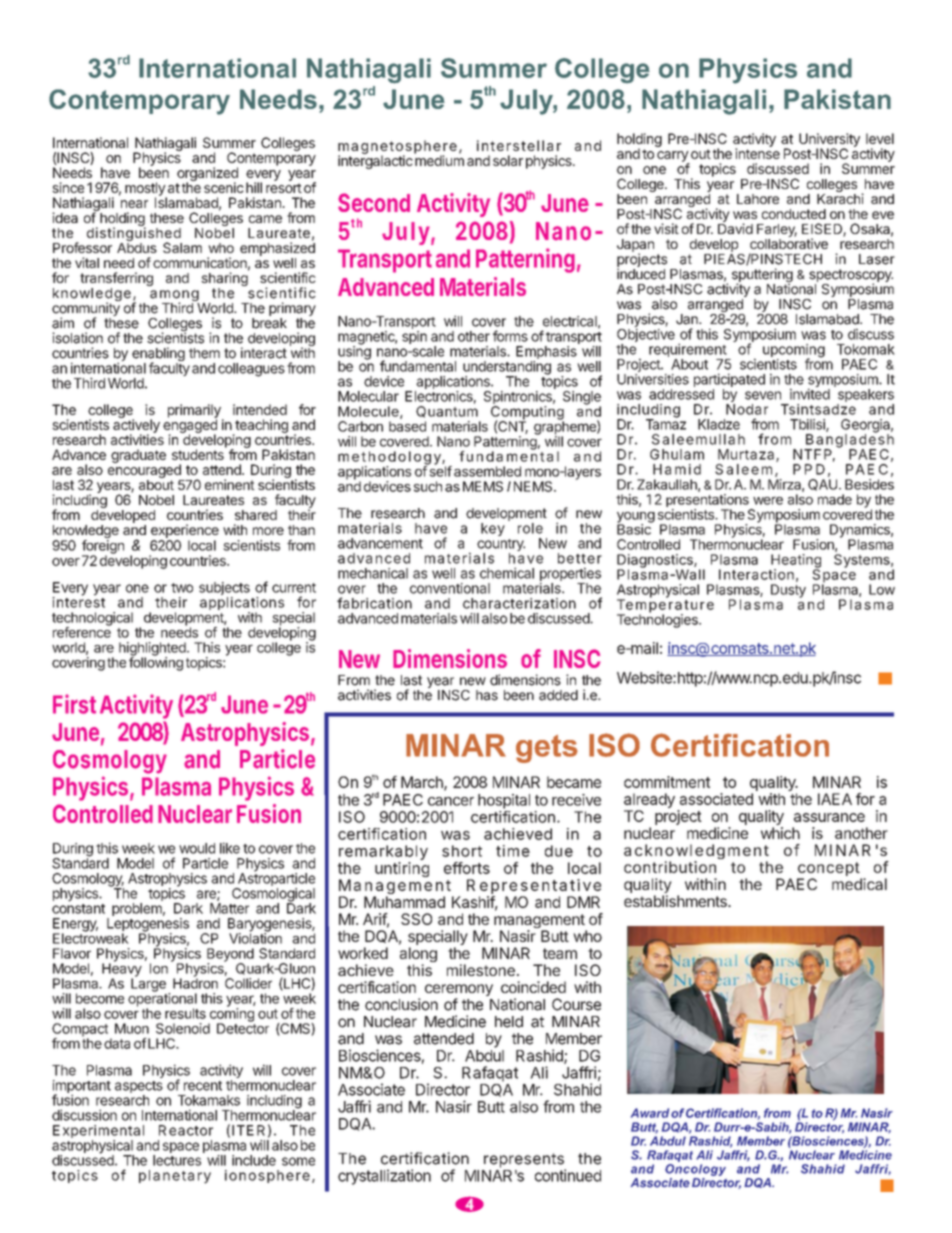 Image resolution: width=952 pixels, height=1233 pixels. What do you see at coordinates (451, 801) in the document?
I see `cancer` at bounding box center [451, 801].
